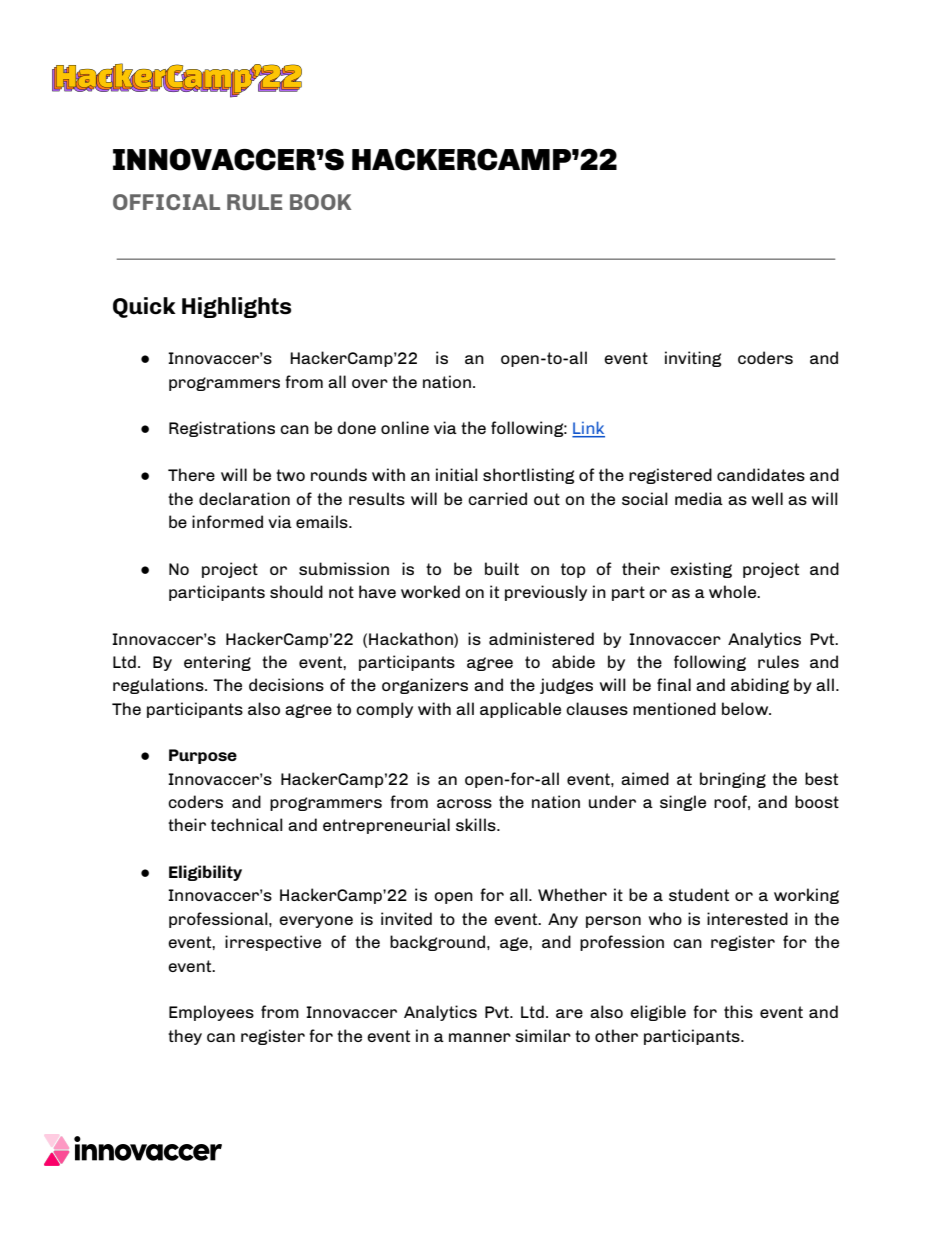 The height and width of the image is (1233, 952). Describe the element at coordinates (746, 708) in the image. I see `below` at that location.
